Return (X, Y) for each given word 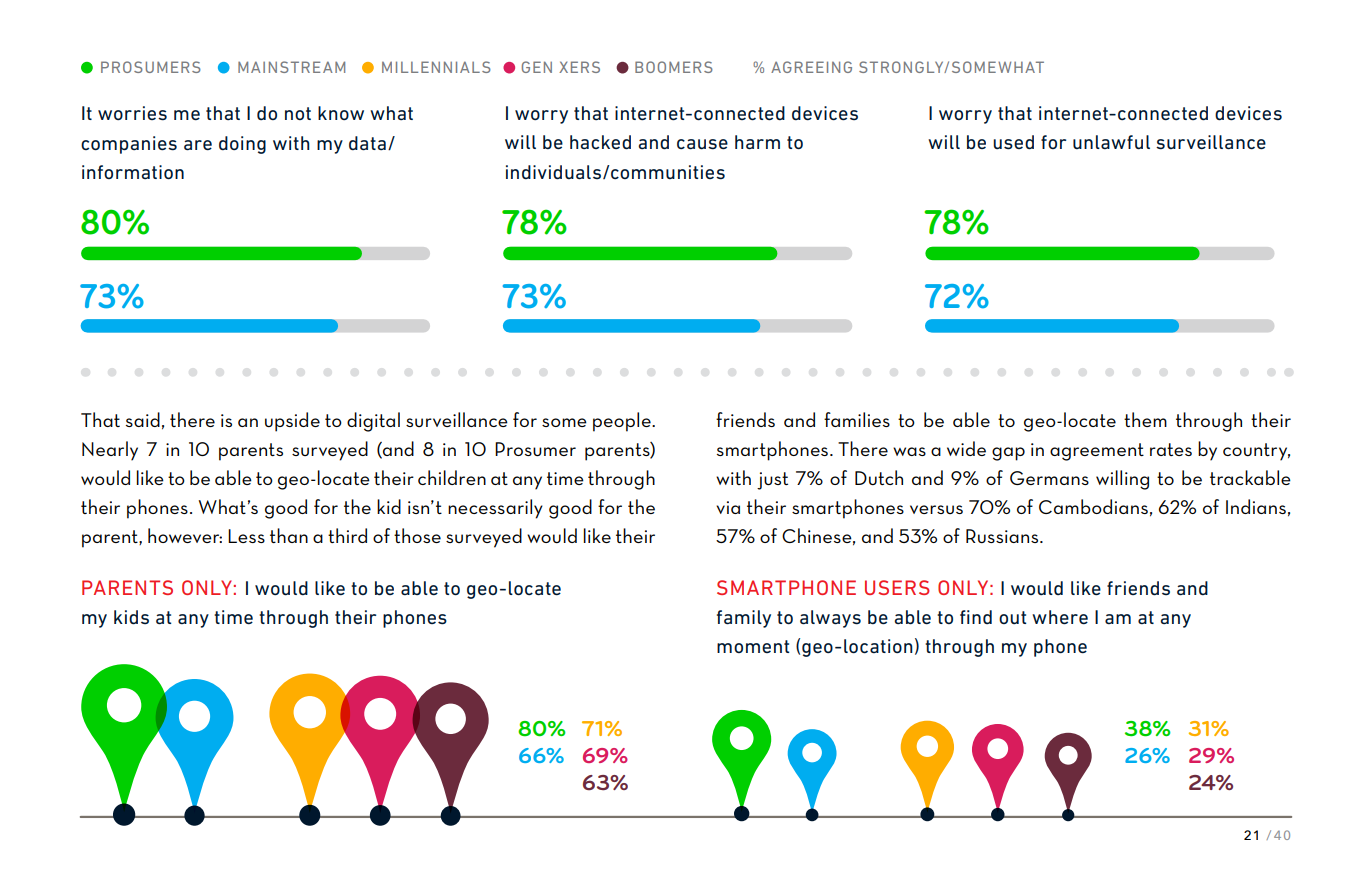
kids (131, 617)
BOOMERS (674, 67)
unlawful (1111, 142)
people (623, 422)
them (1145, 419)
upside (292, 422)
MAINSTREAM (291, 67)
